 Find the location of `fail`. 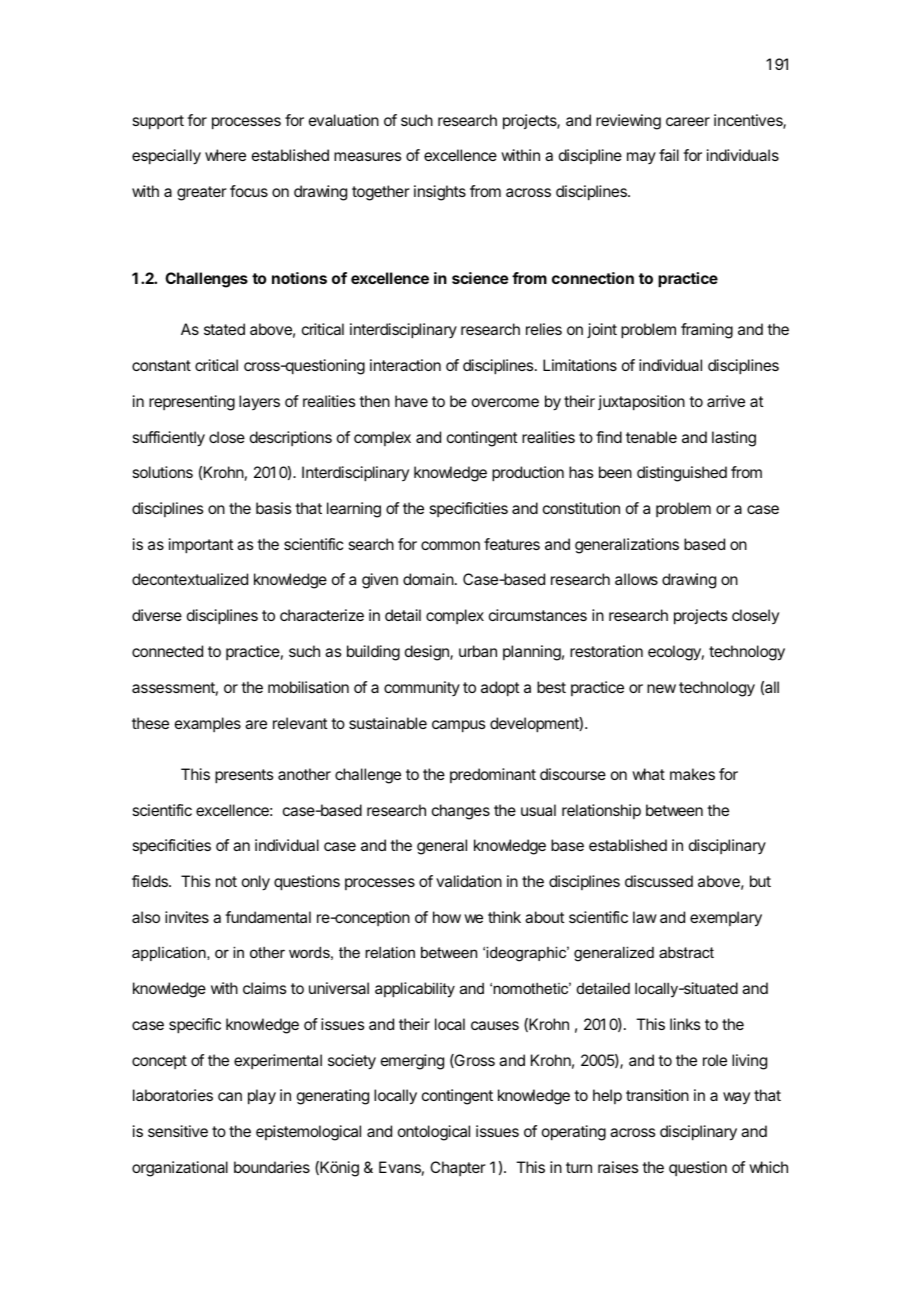

fail is located at coordinates (669, 155).
